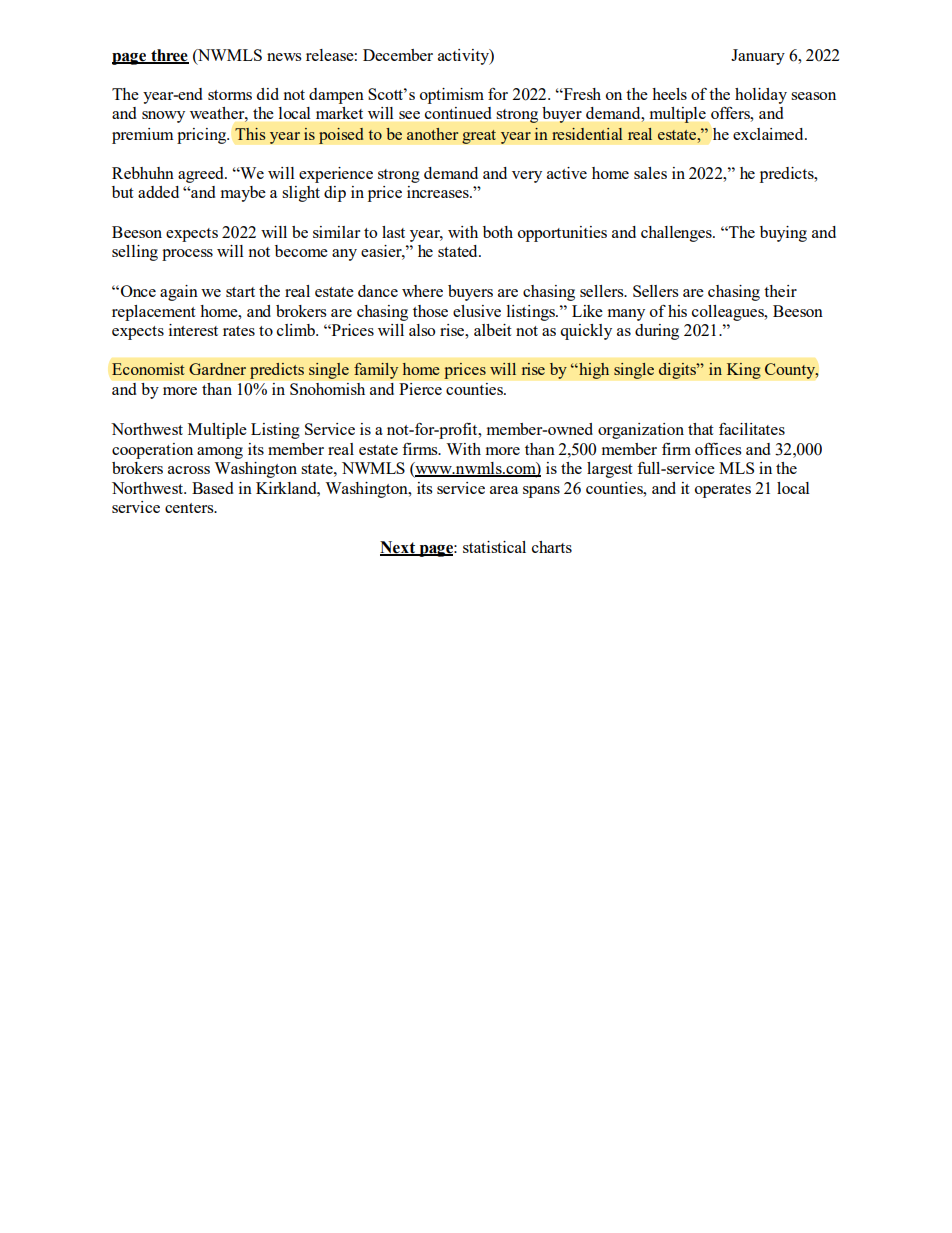 The height and width of the screenshot is (1233, 952). Describe the element at coordinates (452, 96) in the screenshot. I see `optimism` at that location.
